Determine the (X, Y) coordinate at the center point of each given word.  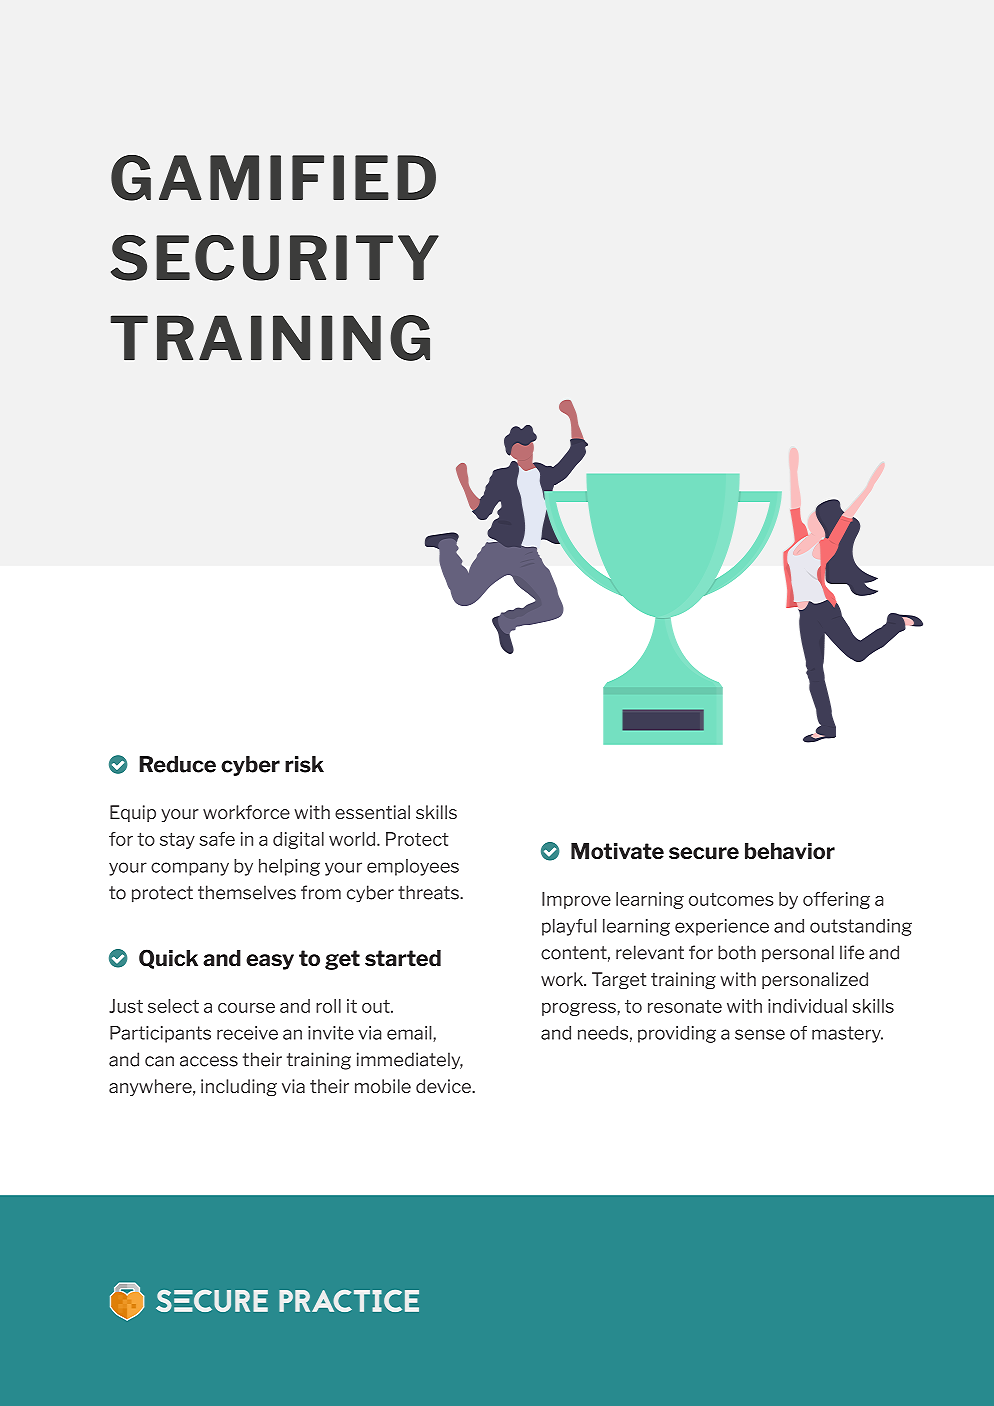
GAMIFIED (273, 178)
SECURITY (275, 258)
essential (372, 812)
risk (304, 764)
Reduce (177, 764)
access (209, 1061)
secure (704, 853)
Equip (133, 813)
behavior (790, 851)
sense (760, 1034)
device (445, 1086)
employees (413, 867)
